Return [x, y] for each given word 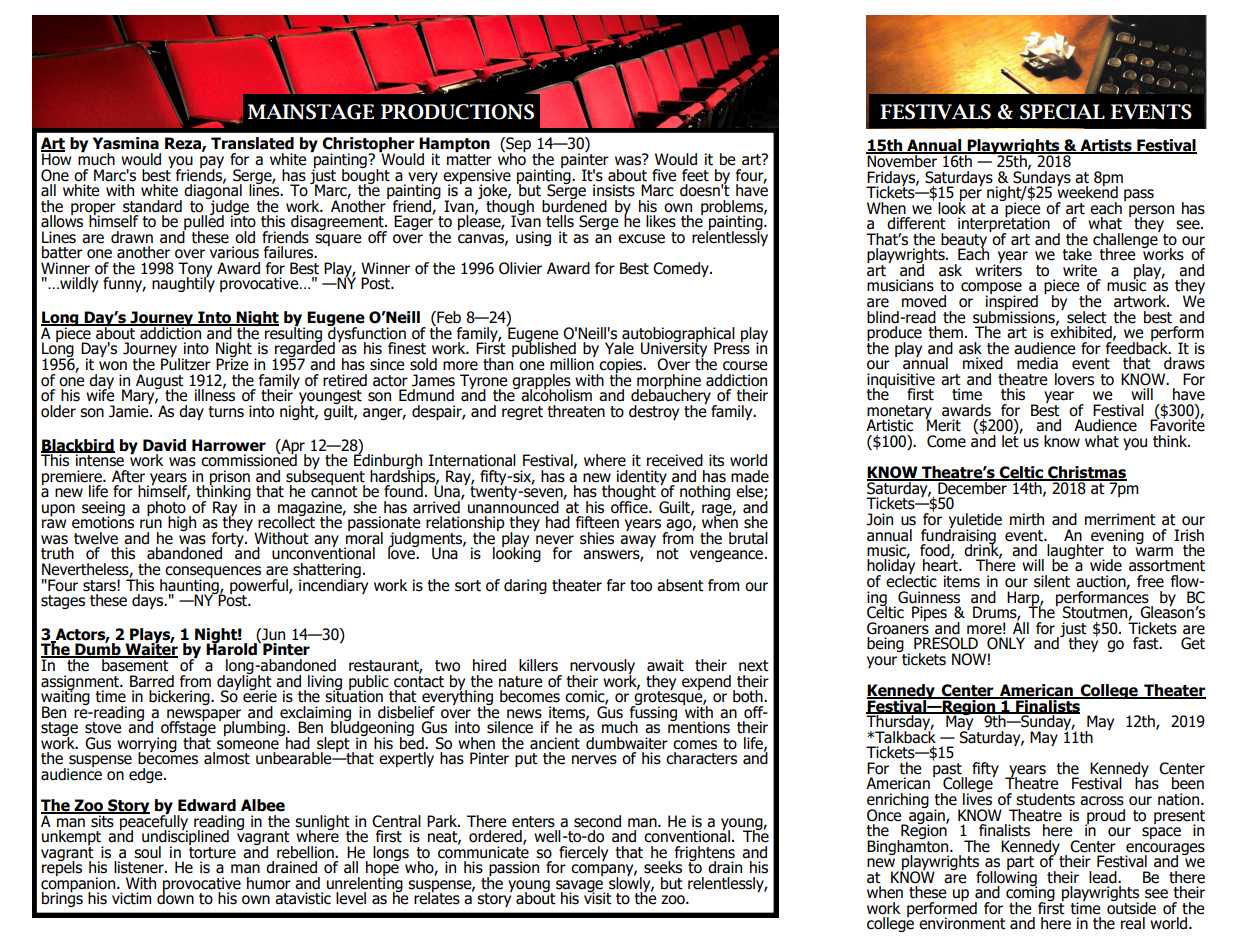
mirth [1027, 519]
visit [598, 897]
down [175, 897]
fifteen [597, 522]
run [151, 524]
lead [1104, 877]
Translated [252, 143]
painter [585, 160]
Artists [1106, 146]
